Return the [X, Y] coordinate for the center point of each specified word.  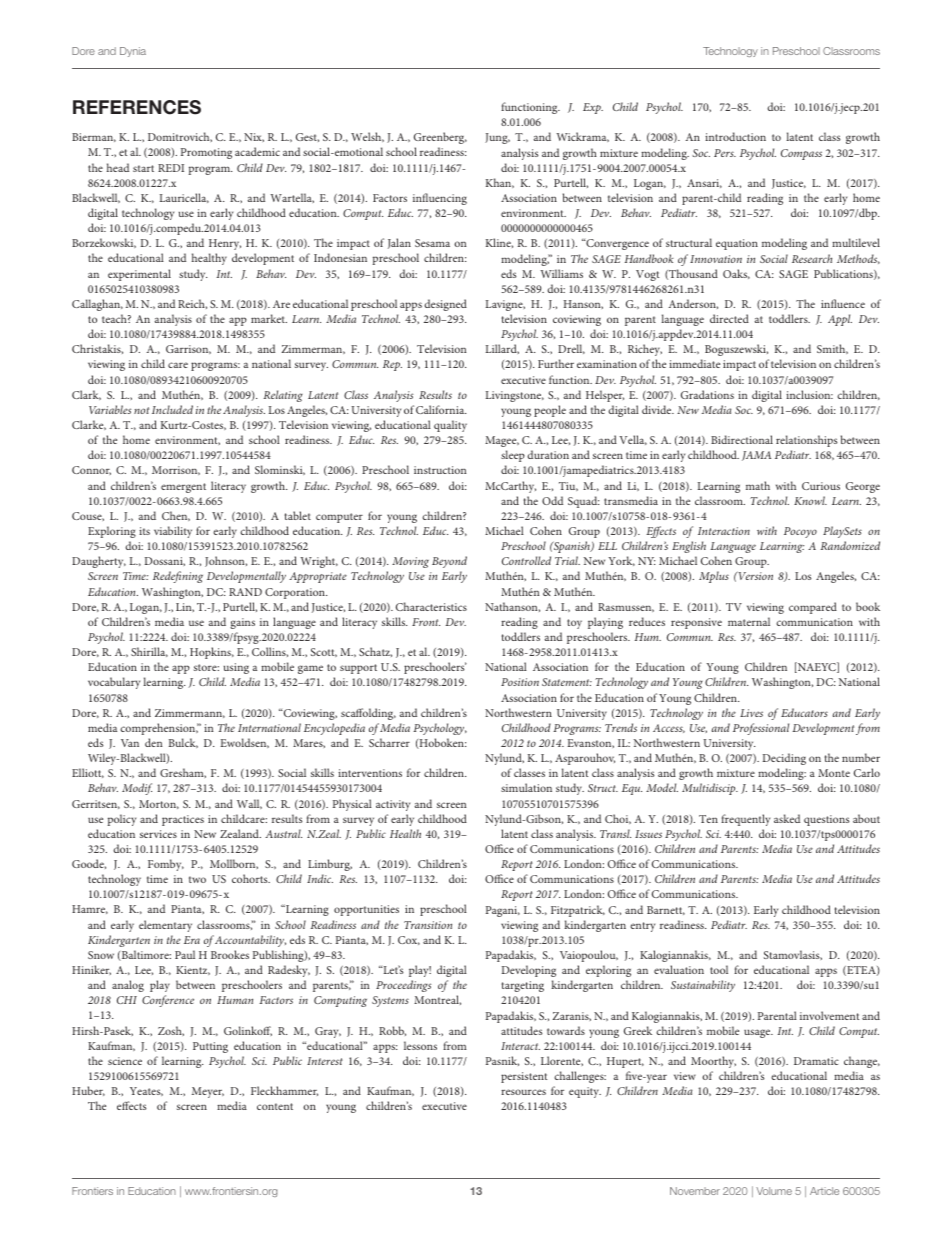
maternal [749, 621]
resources [523, 1092]
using [236, 668]
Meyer [208, 1092]
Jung [497, 138]
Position [520, 682]
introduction [735, 136]
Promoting [206, 153]
